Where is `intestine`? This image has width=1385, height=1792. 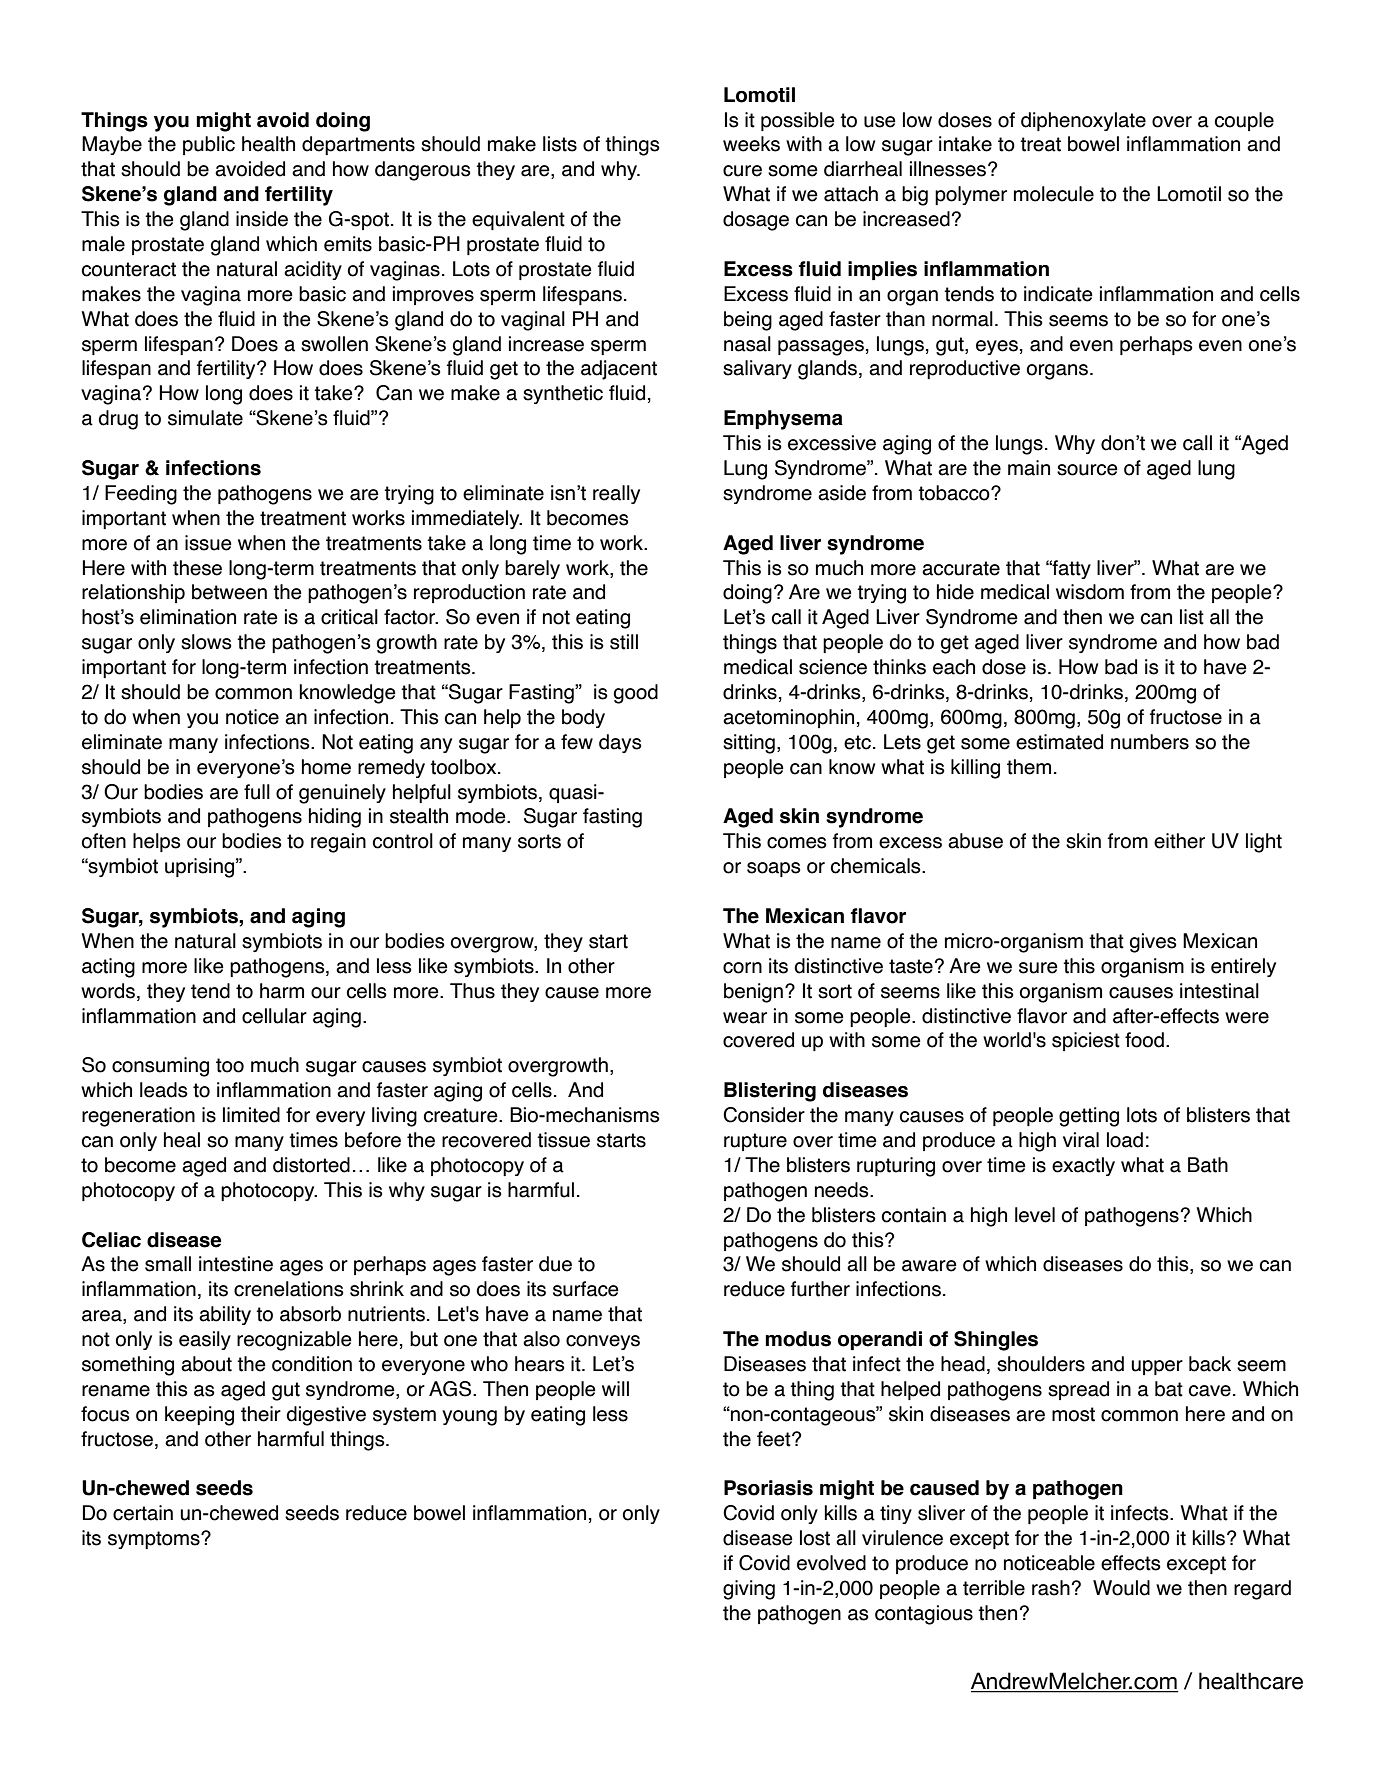 intestine is located at coordinates (236, 1264).
